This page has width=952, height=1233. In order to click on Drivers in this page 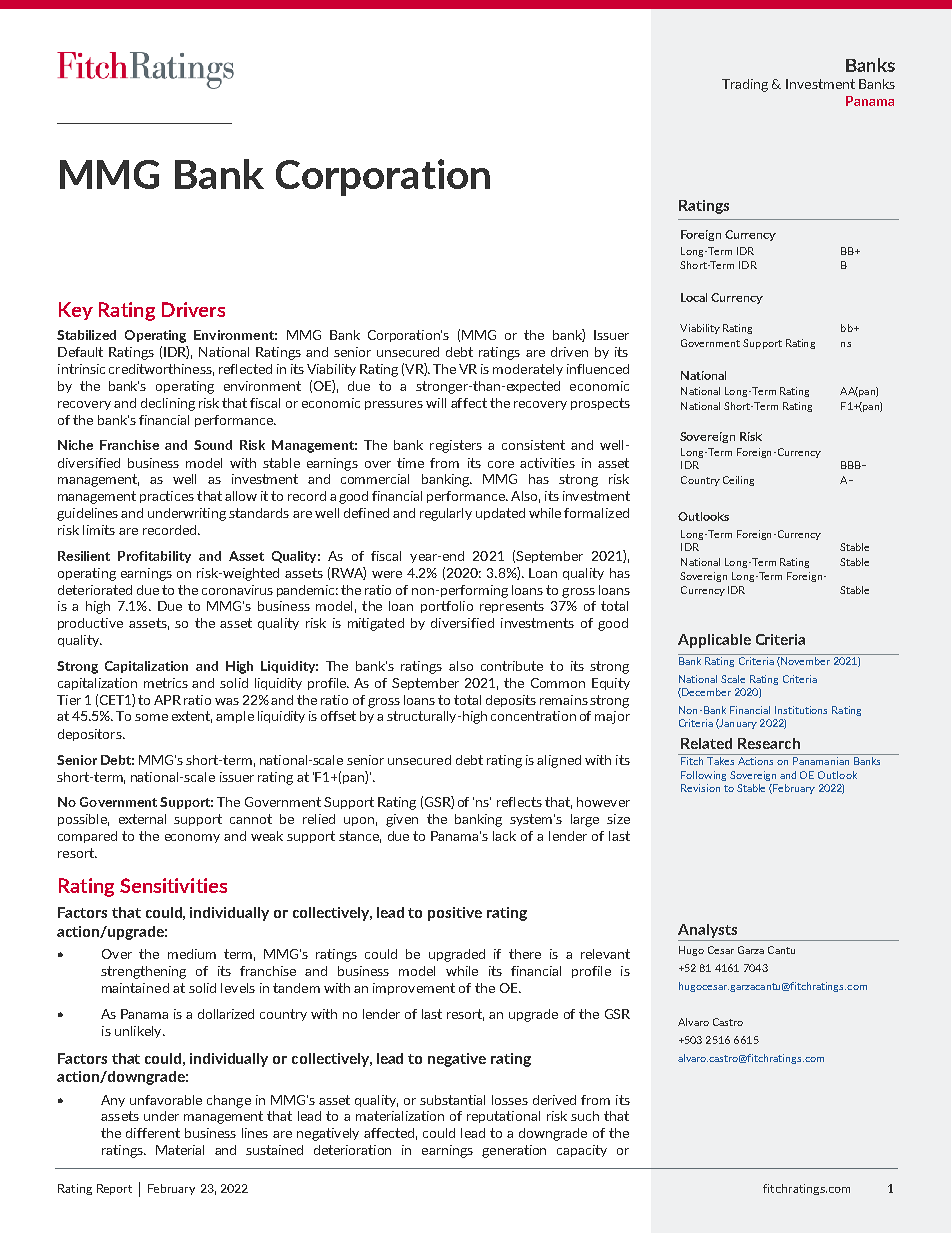, I will do `click(193, 309)`.
